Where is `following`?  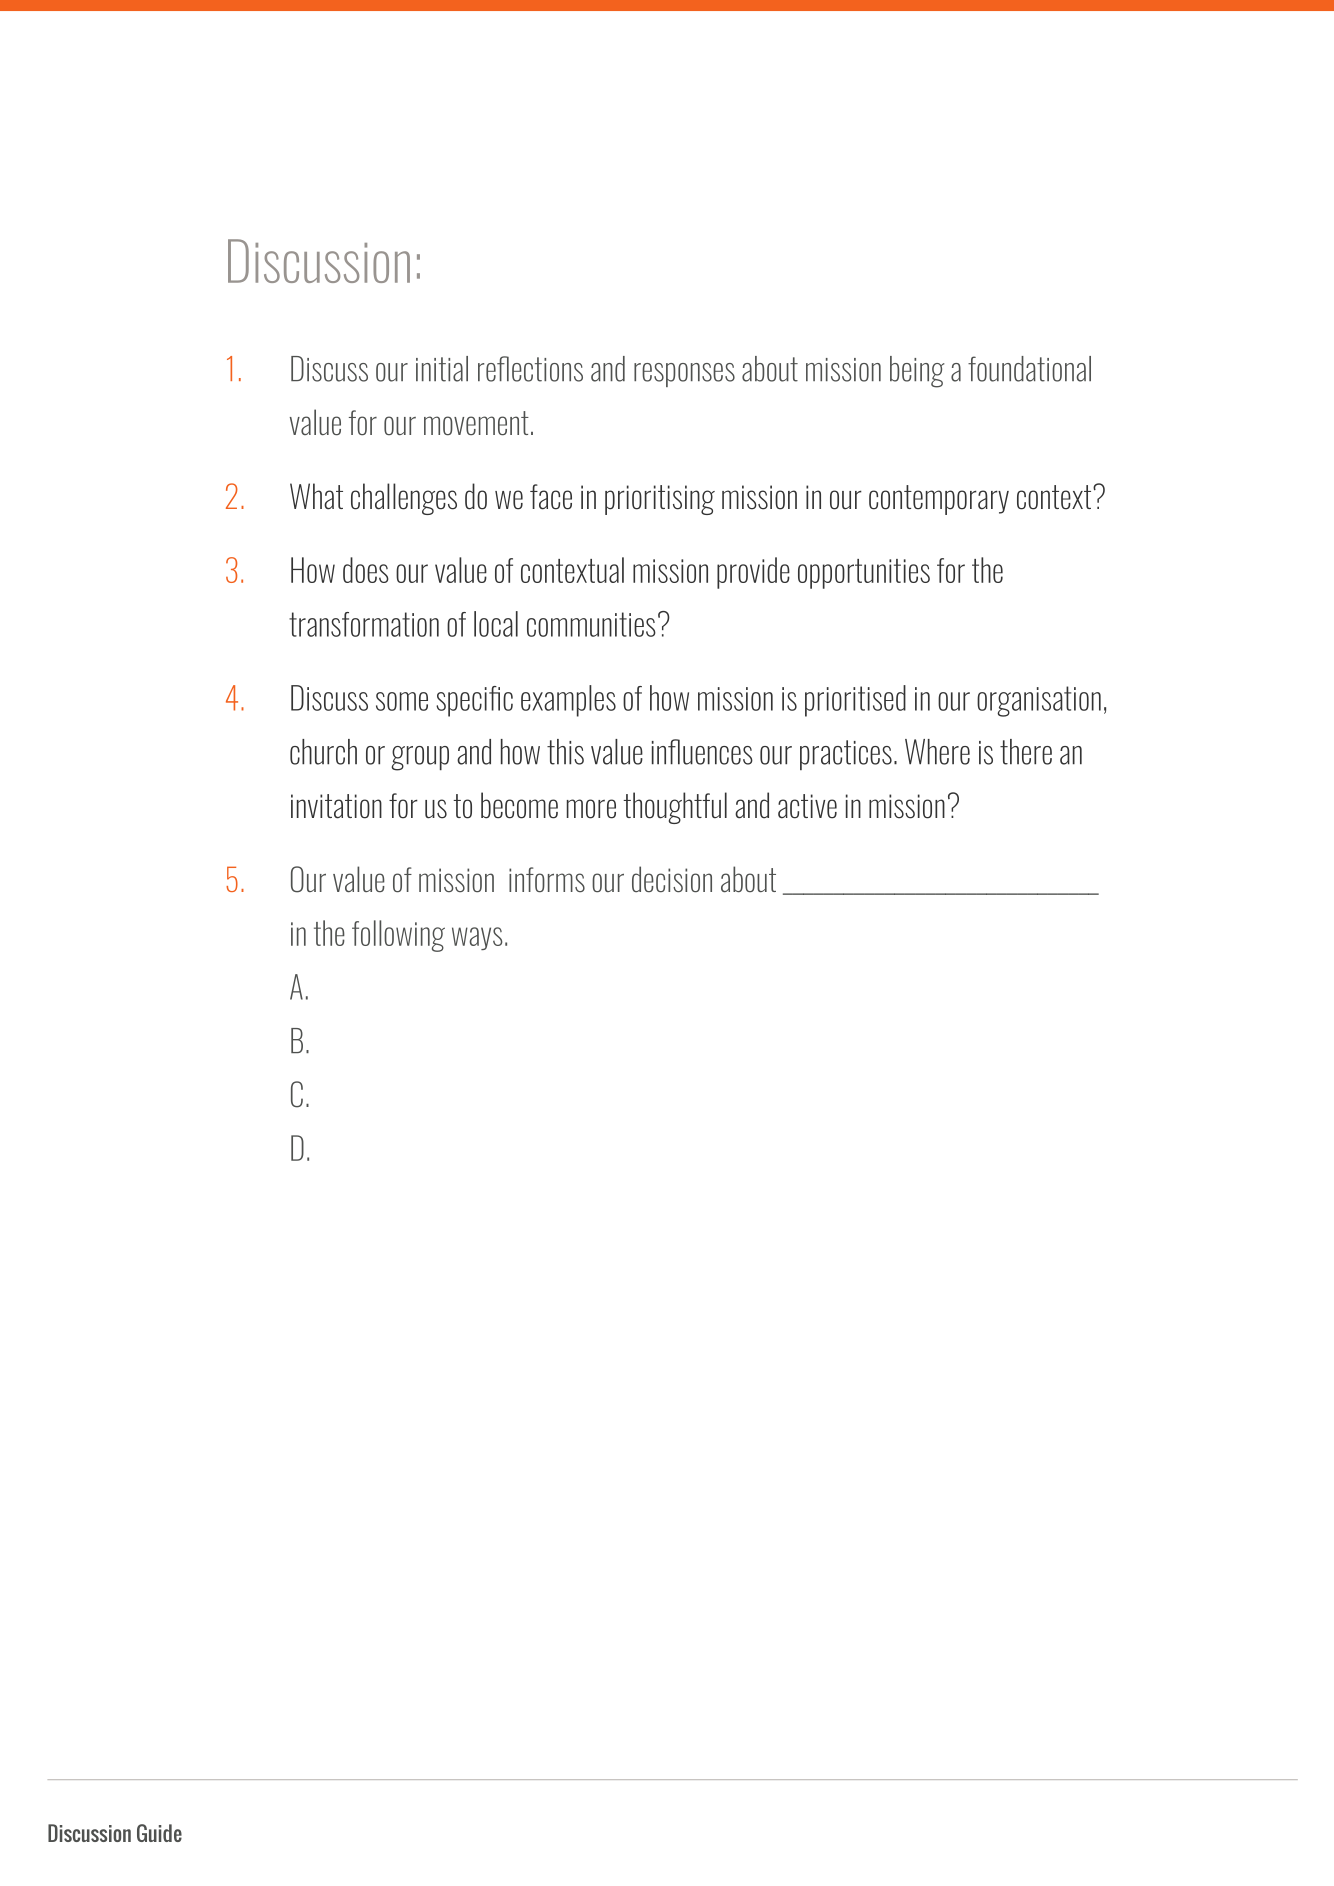
following is located at coordinates (398, 936).
